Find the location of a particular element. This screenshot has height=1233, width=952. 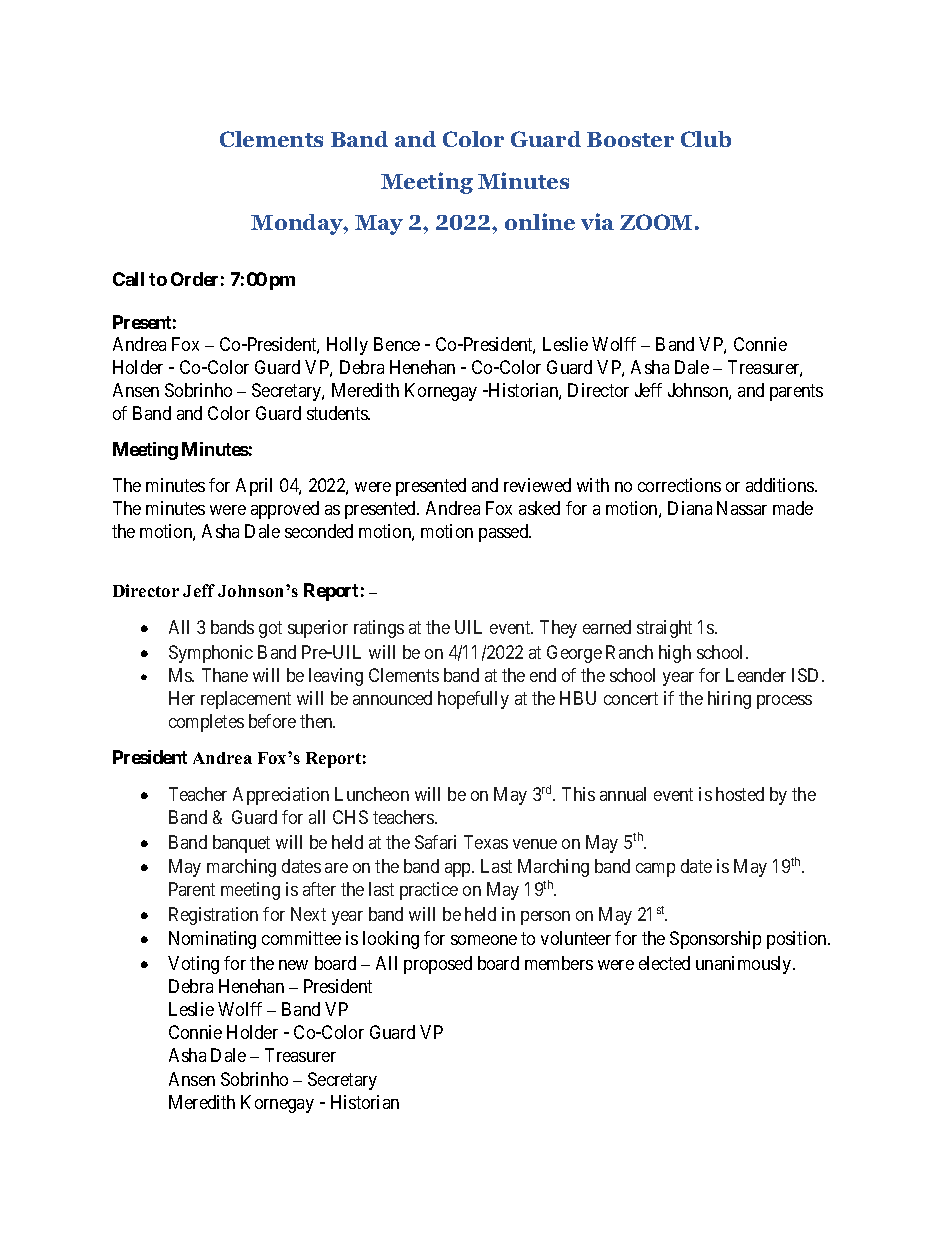

corrections is located at coordinates (679, 485).
